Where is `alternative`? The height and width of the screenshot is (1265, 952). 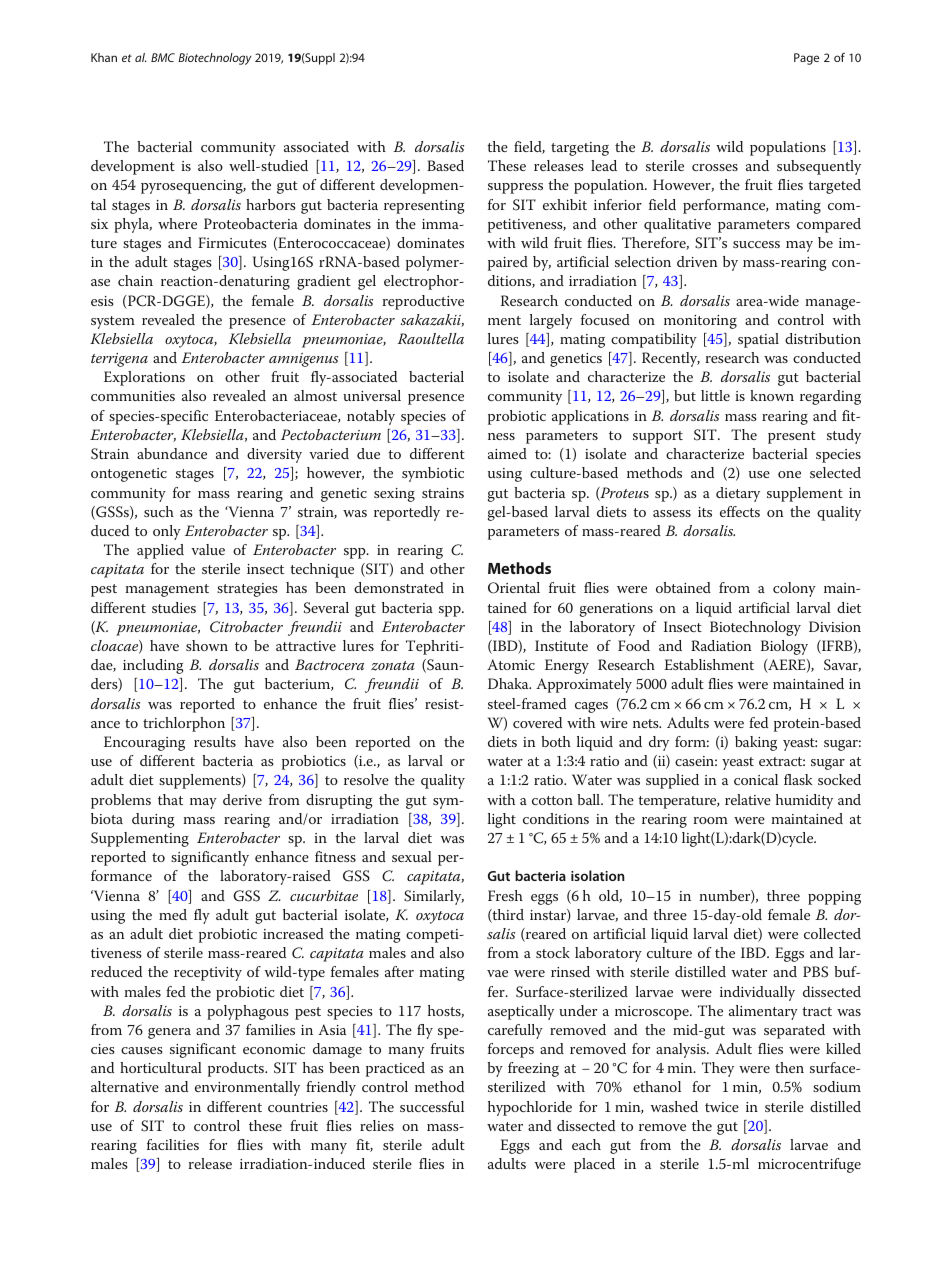
alternative is located at coordinates (125, 1086).
